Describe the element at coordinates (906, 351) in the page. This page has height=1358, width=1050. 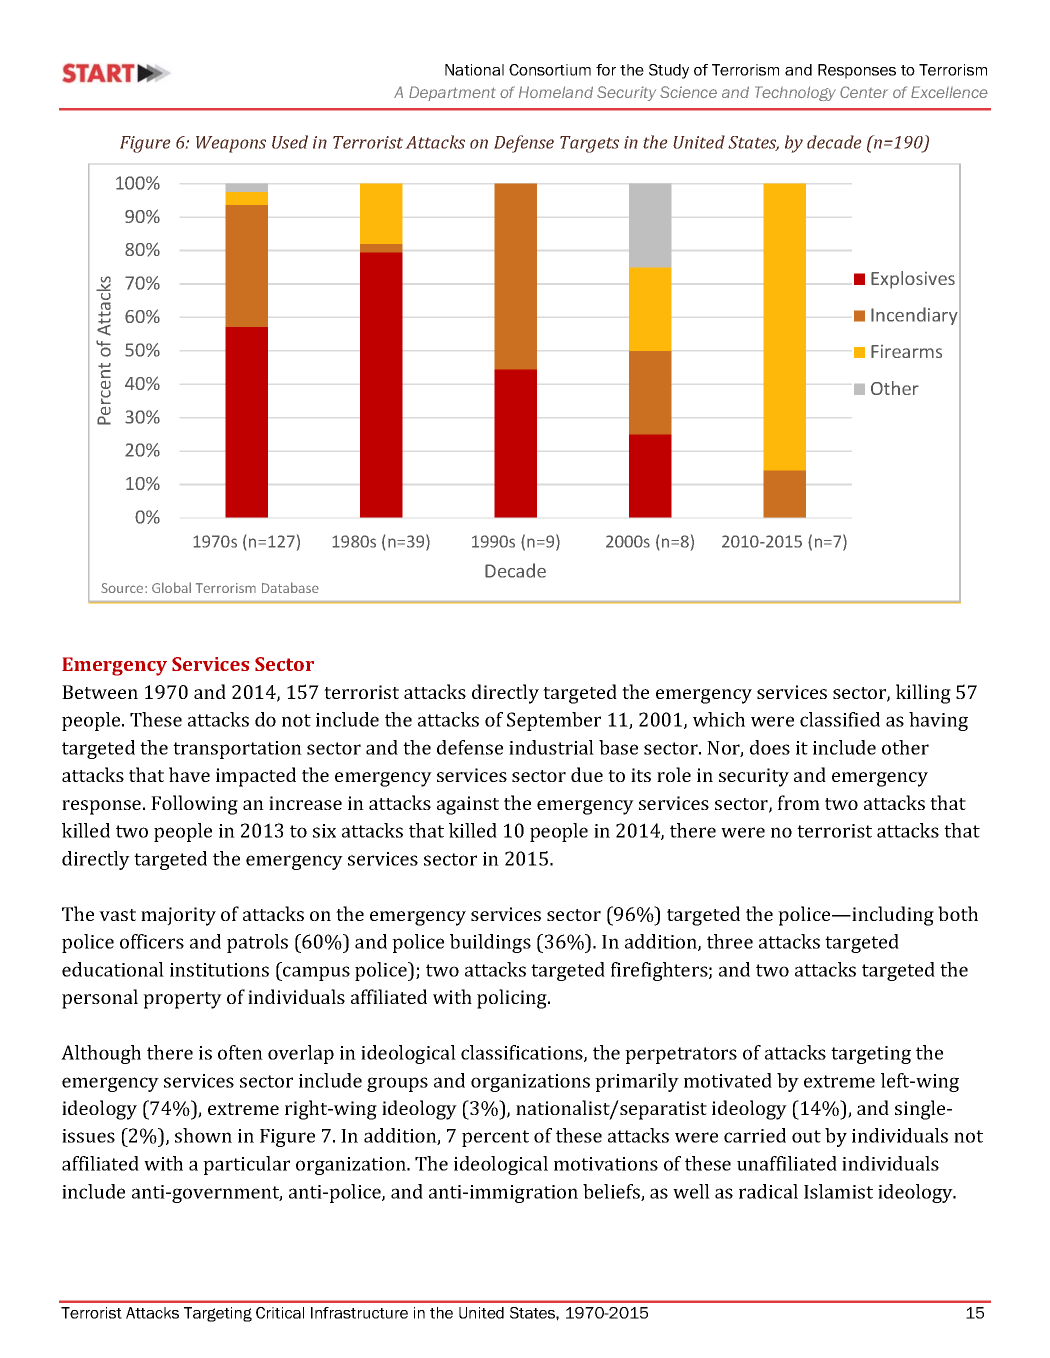
I see `Firearms` at that location.
